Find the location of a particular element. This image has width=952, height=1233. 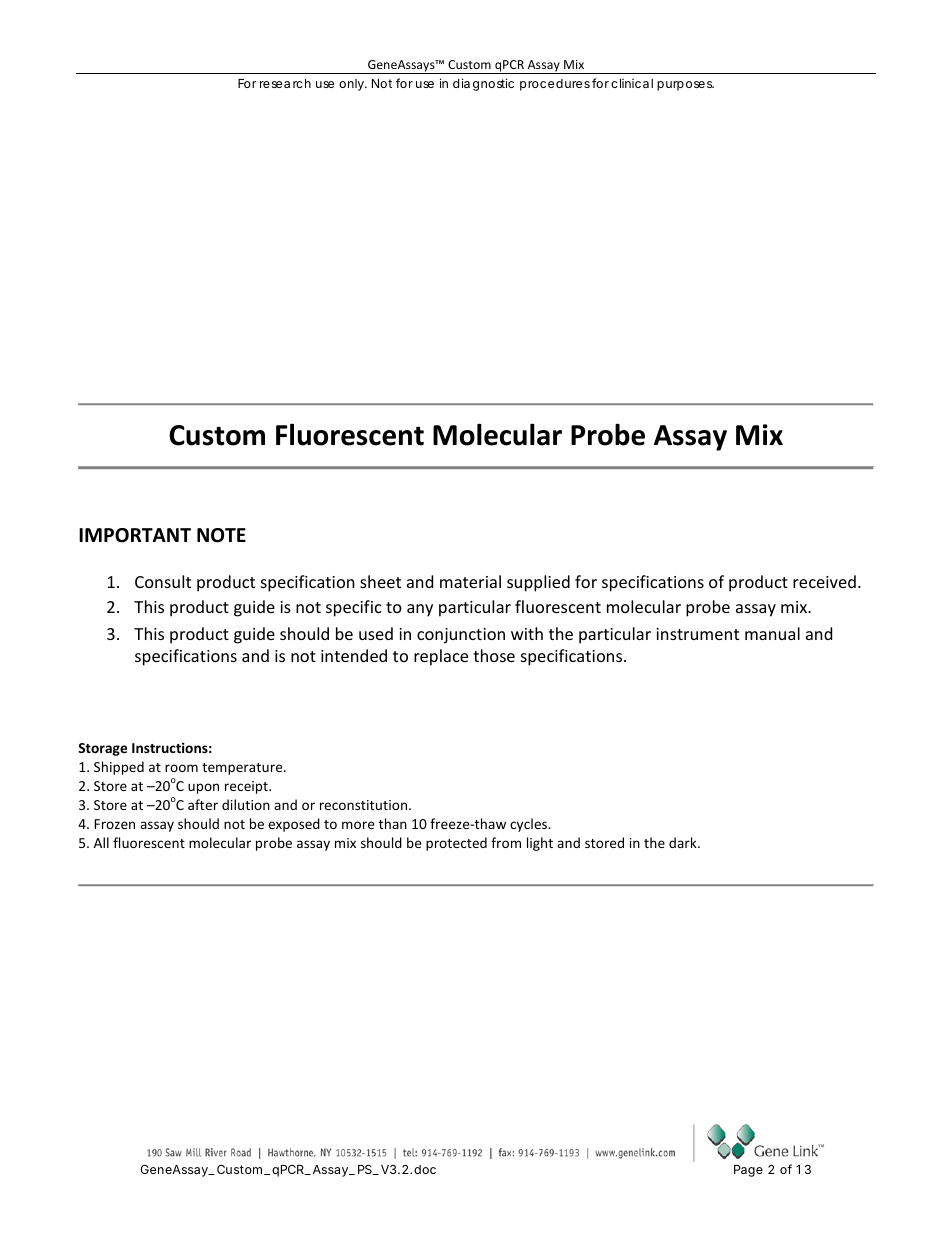

diagnostic is located at coordinates (483, 84).
